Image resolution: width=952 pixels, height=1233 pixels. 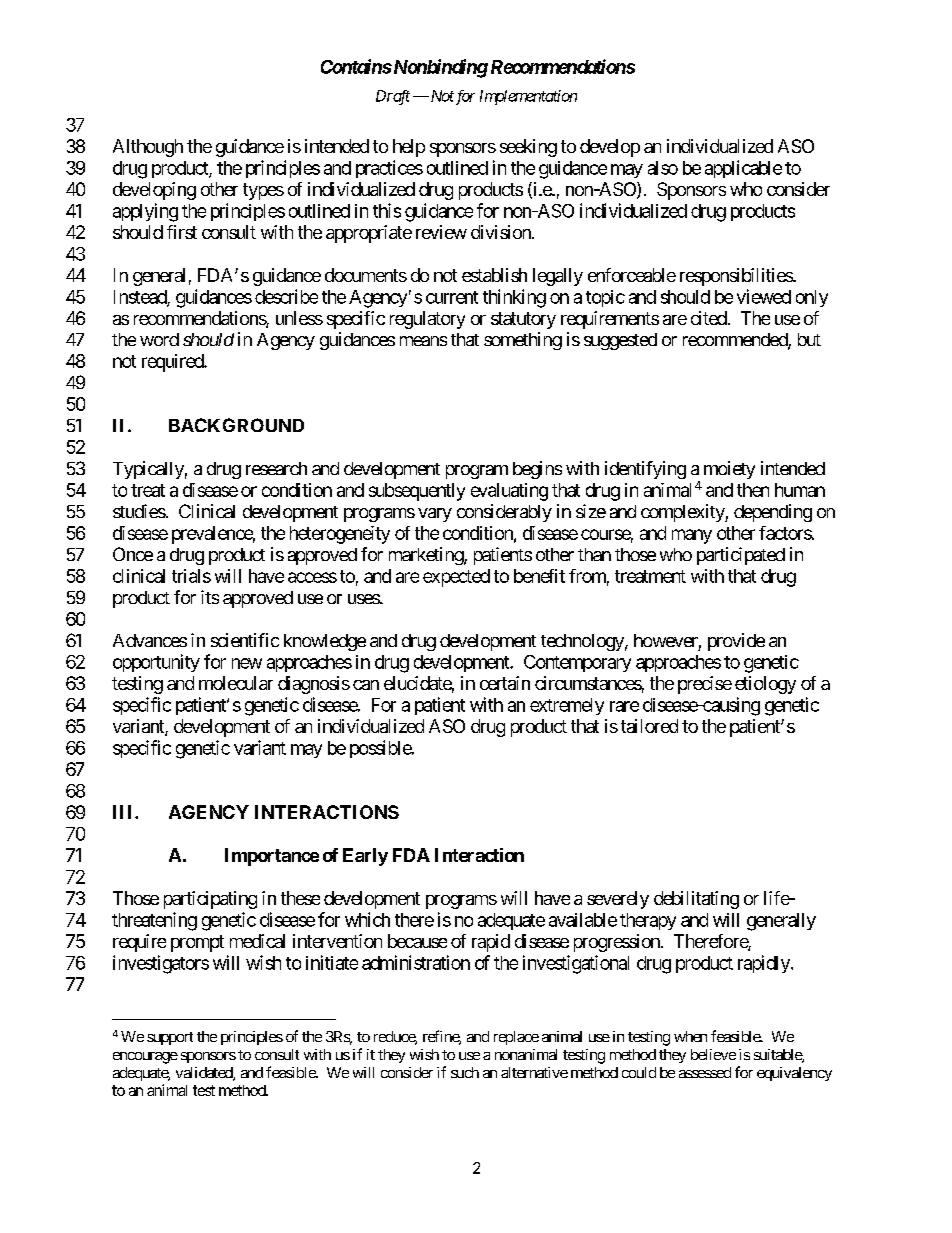 I want to click on support, so click(x=170, y=1038).
